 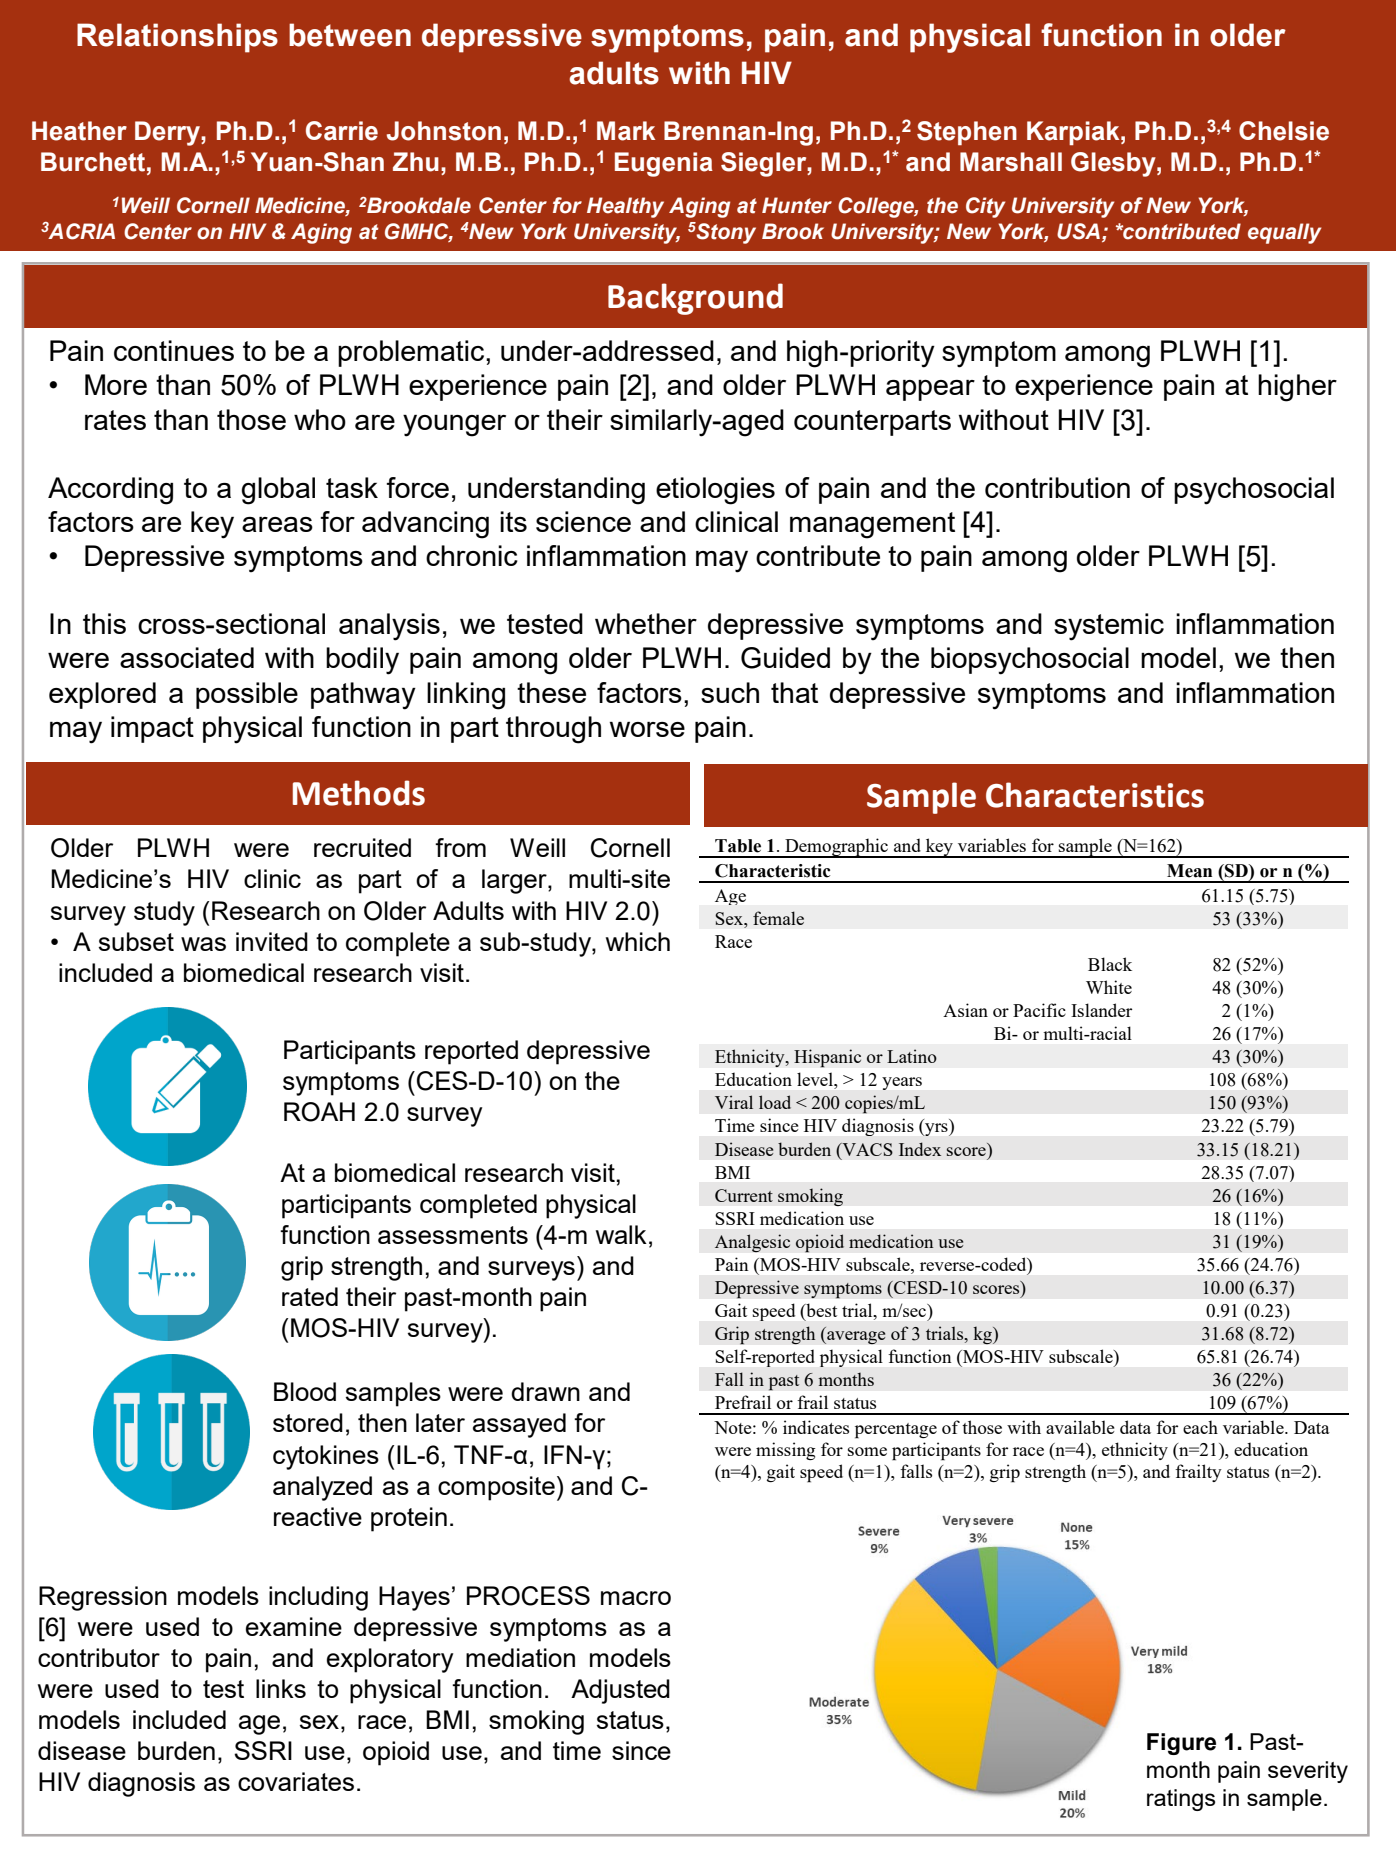 What do you see at coordinates (296, 1781) in the screenshot?
I see `covariates` at bounding box center [296, 1781].
